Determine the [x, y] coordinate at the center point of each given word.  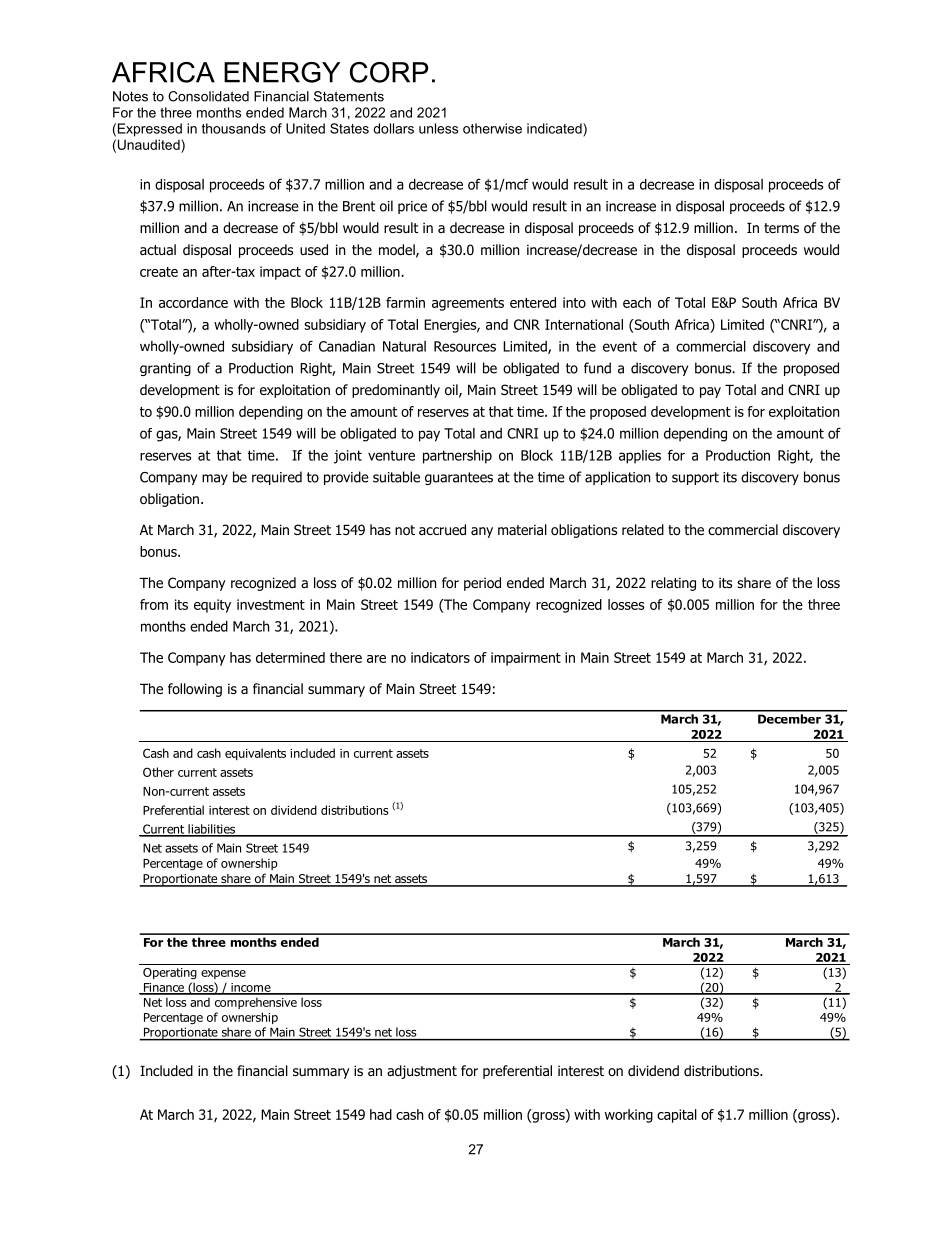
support [695, 478]
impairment [526, 659]
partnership [457, 457]
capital [677, 1116]
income [251, 988]
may [215, 479]
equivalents [255, 754]
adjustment [422, 1072]
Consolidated [208, 96]
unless [438, 128]
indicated [555, 128]
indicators [440, 657]
